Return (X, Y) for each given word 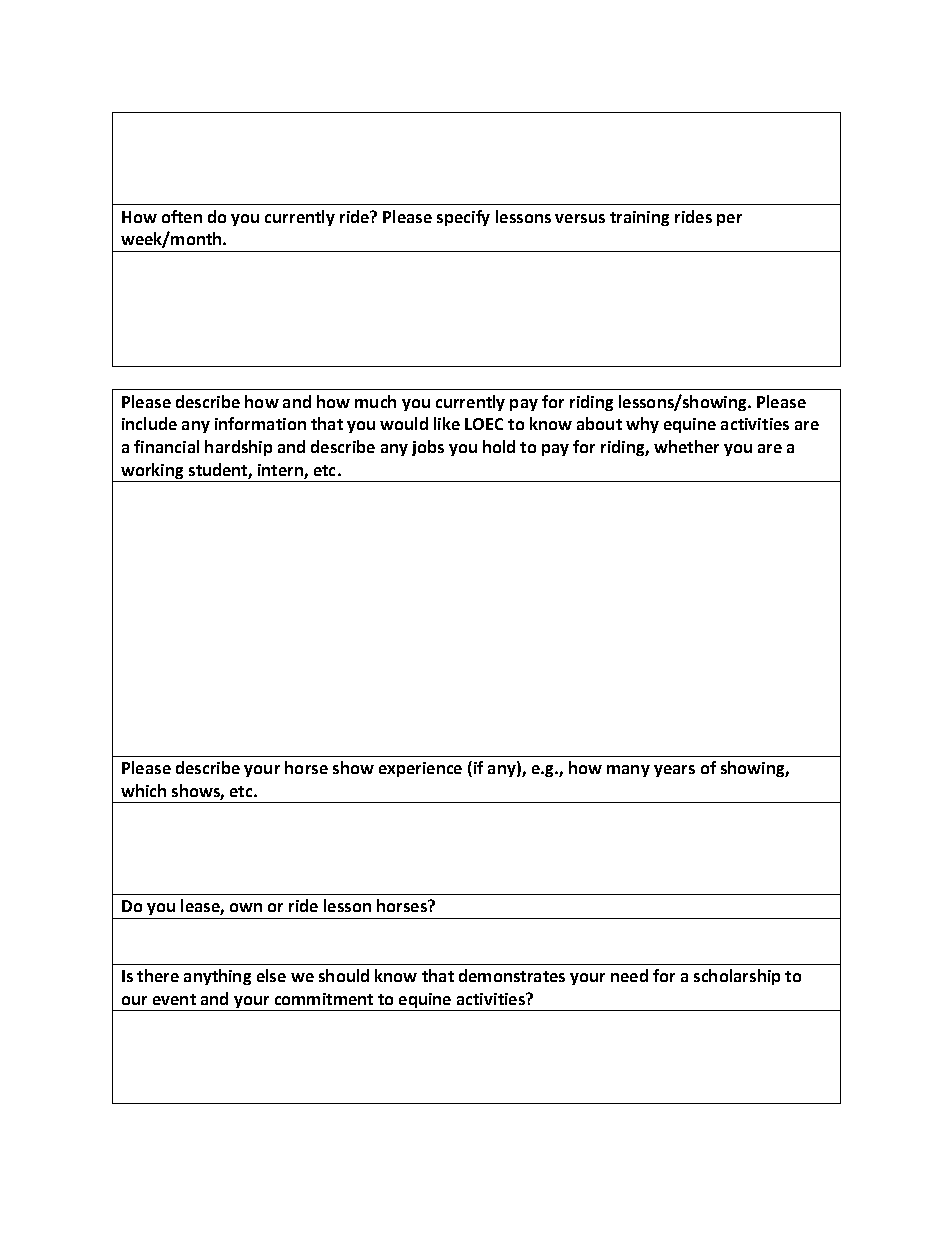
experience (420, 769)
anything (217, 977)
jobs (428, 448)
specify (463, 218)
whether (686, 446)
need (629, 975)
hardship (238, 448)
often (182, 216)
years (674, 771)
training (639, 218)
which (143, 790)
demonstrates (512, 975)
